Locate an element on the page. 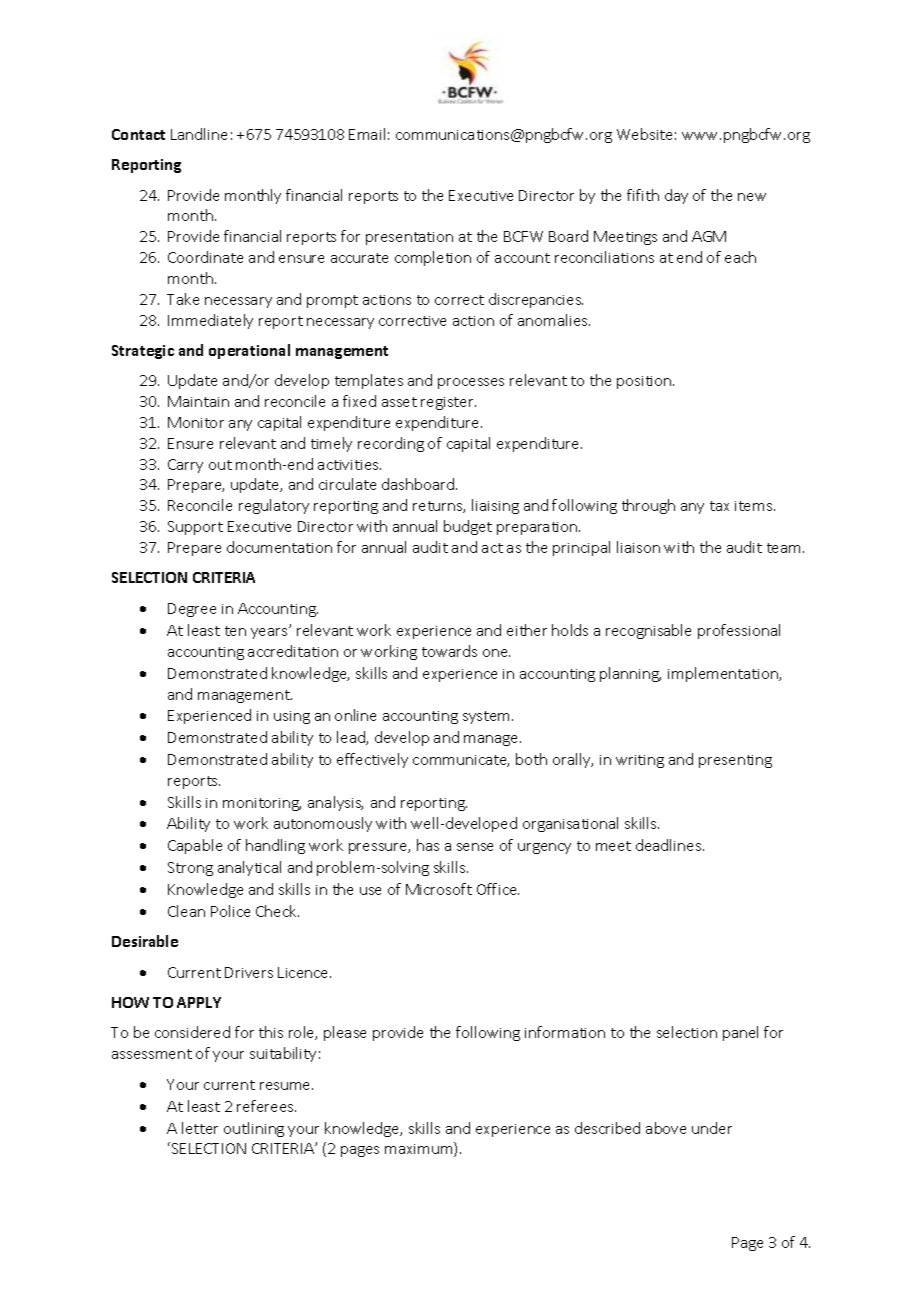 Image resolution: width=924 pixels, height=1308 pixels. position is located at coordinates (645, 382).
